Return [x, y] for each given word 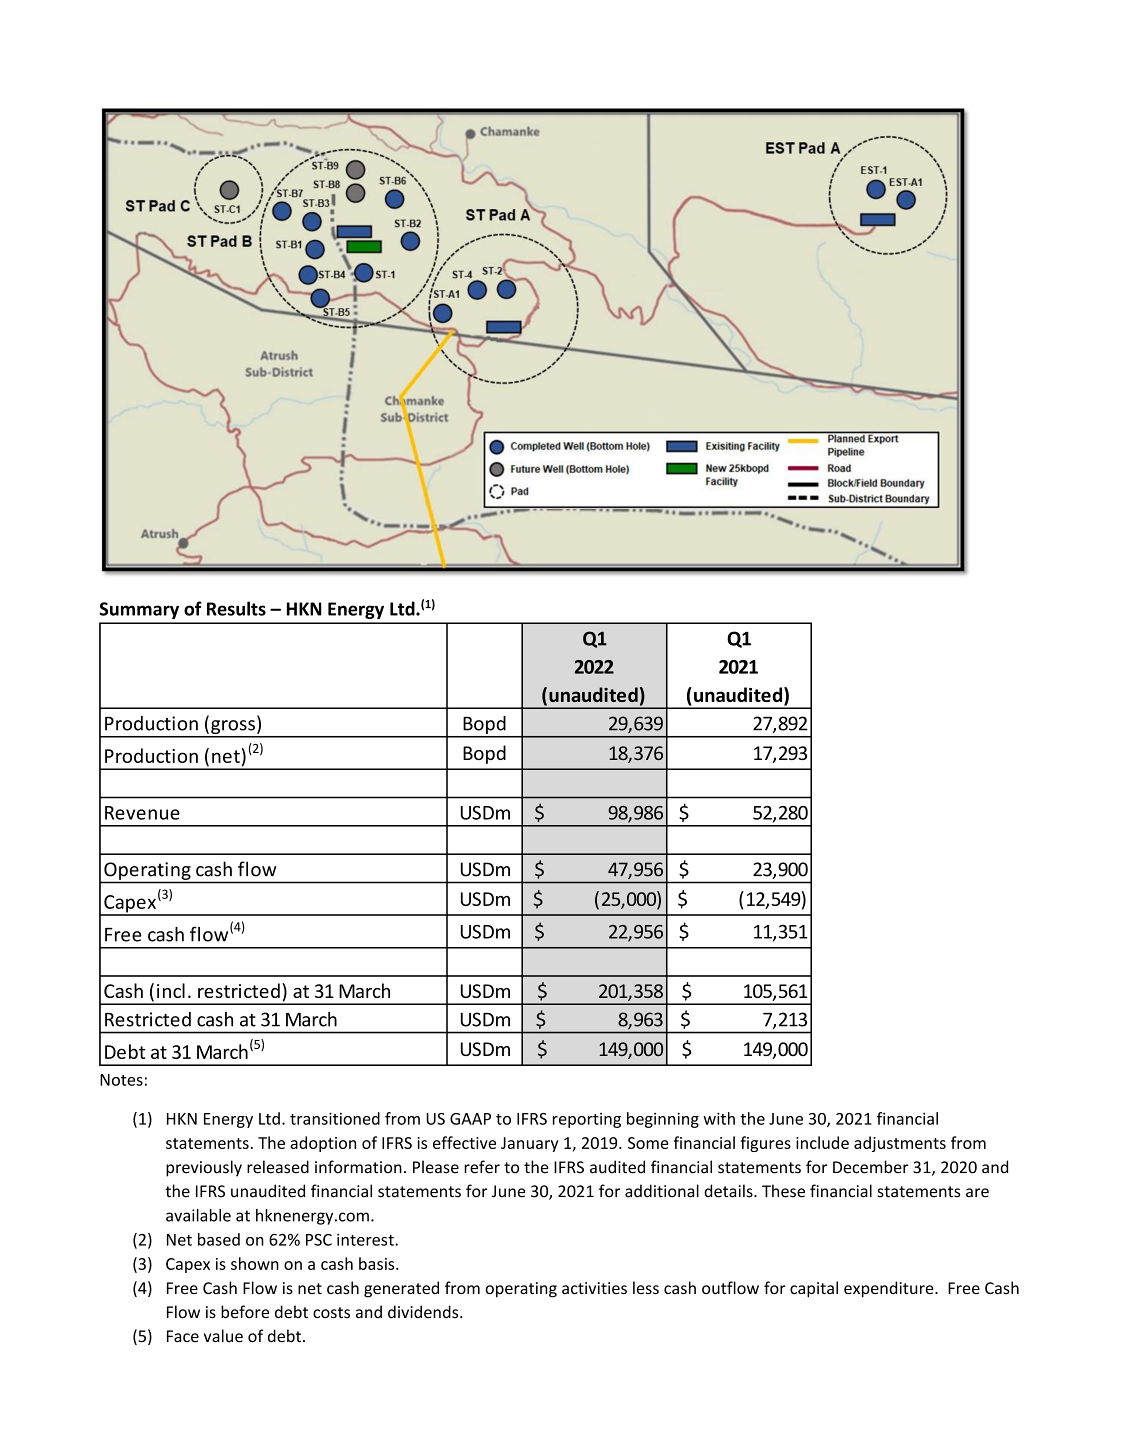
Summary [139, 610]
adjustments [900, 1144]
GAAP [470, 1119]
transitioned [335, 1118]
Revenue [142, 813]
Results [236, 608]
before [245, 1311]
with [719, 1118]
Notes [121, 1080]
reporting [587, 1120]
